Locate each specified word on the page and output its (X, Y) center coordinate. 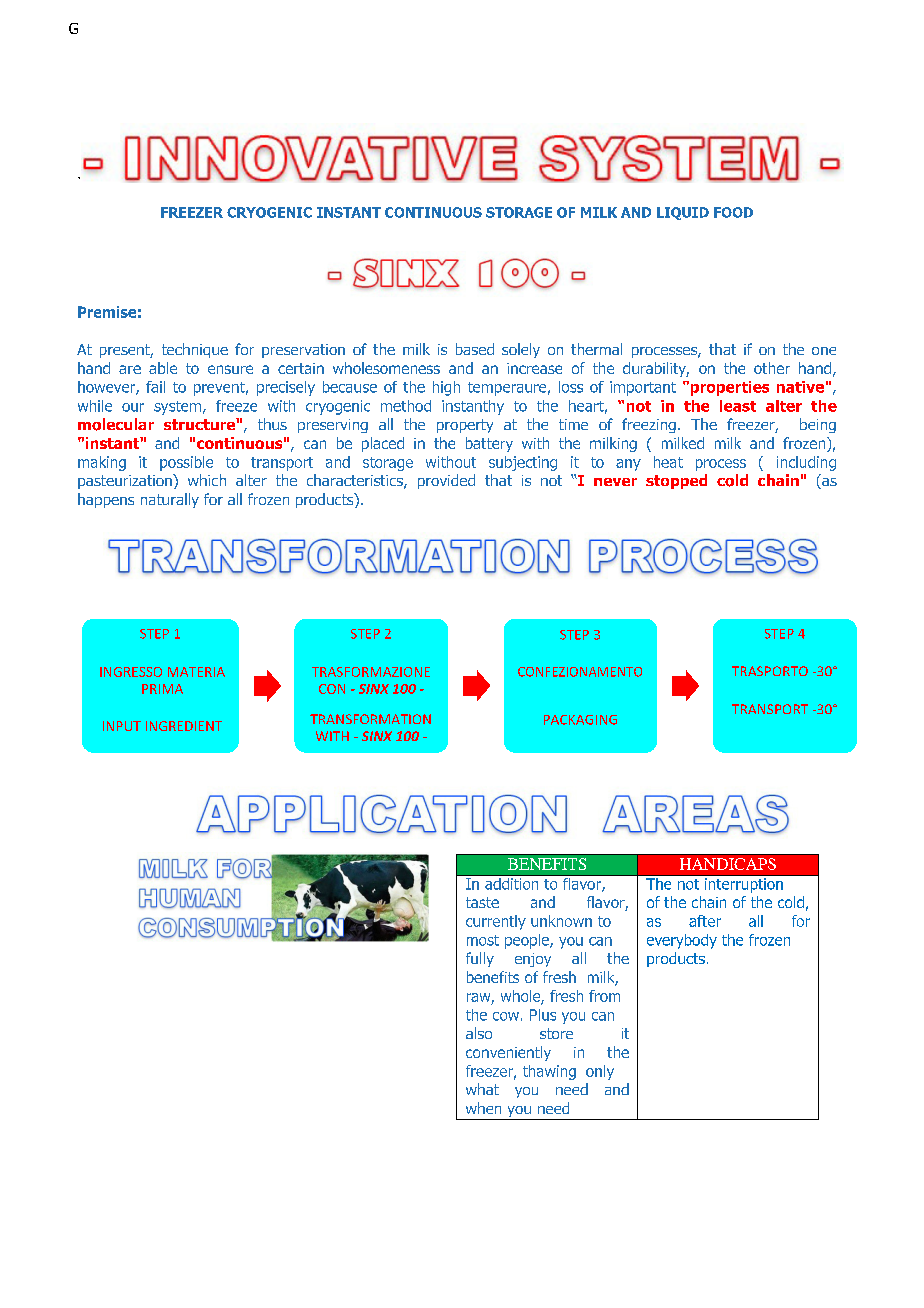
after (705, 921)
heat (668, 462)
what (482, 1089)
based (475, 349)
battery (489, 444)
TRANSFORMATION (370, 719)
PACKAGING (580, 720)
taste (482, 902)
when (483, 1108)
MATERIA (196, 672)
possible (186, 463)
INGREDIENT (184, 726)
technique (195, 350)
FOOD (733, 212)
